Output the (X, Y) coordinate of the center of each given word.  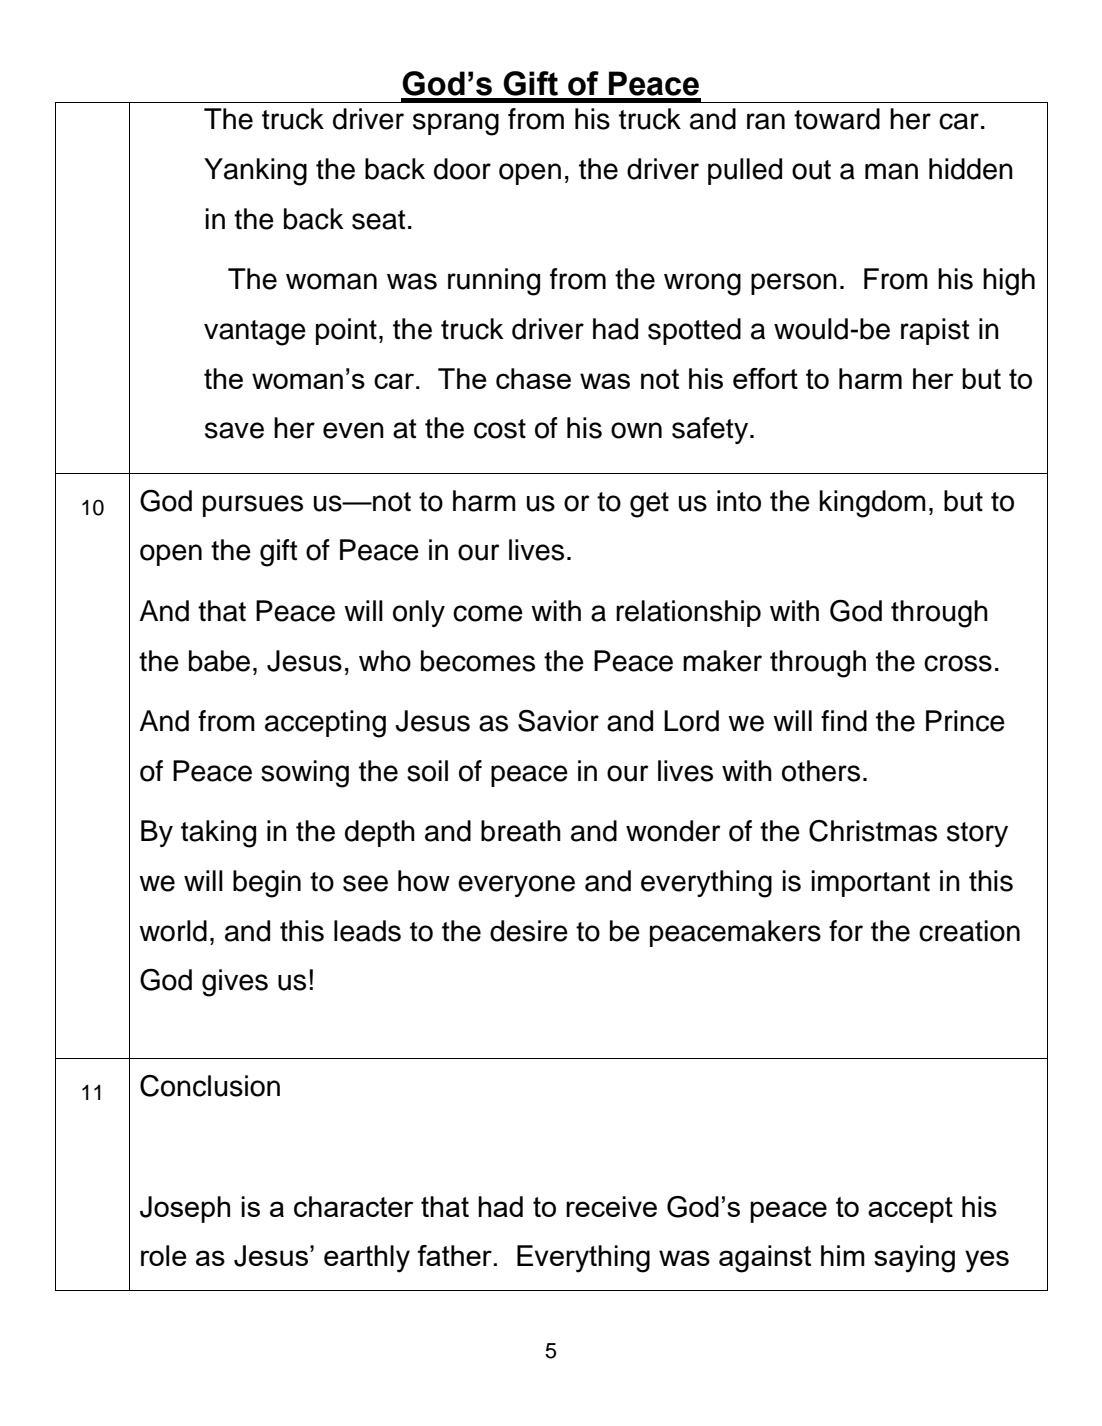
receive (611, 1206)
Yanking (255, 172)
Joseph (185, 1209)
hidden (971, 169)
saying (914, 1259)
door (462, 169)
